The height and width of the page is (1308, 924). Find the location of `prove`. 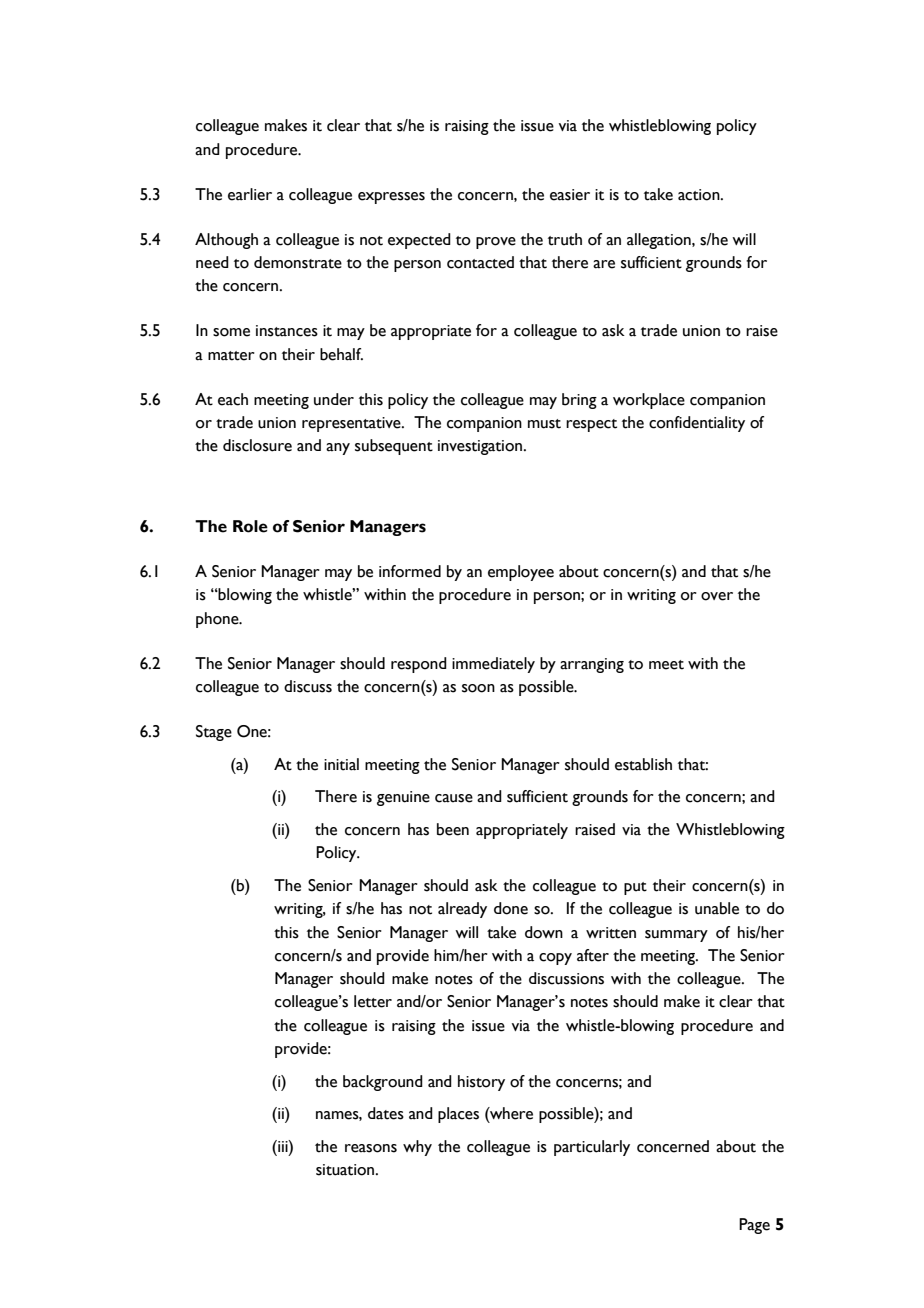

prove is located at coordinates (496, 243).
